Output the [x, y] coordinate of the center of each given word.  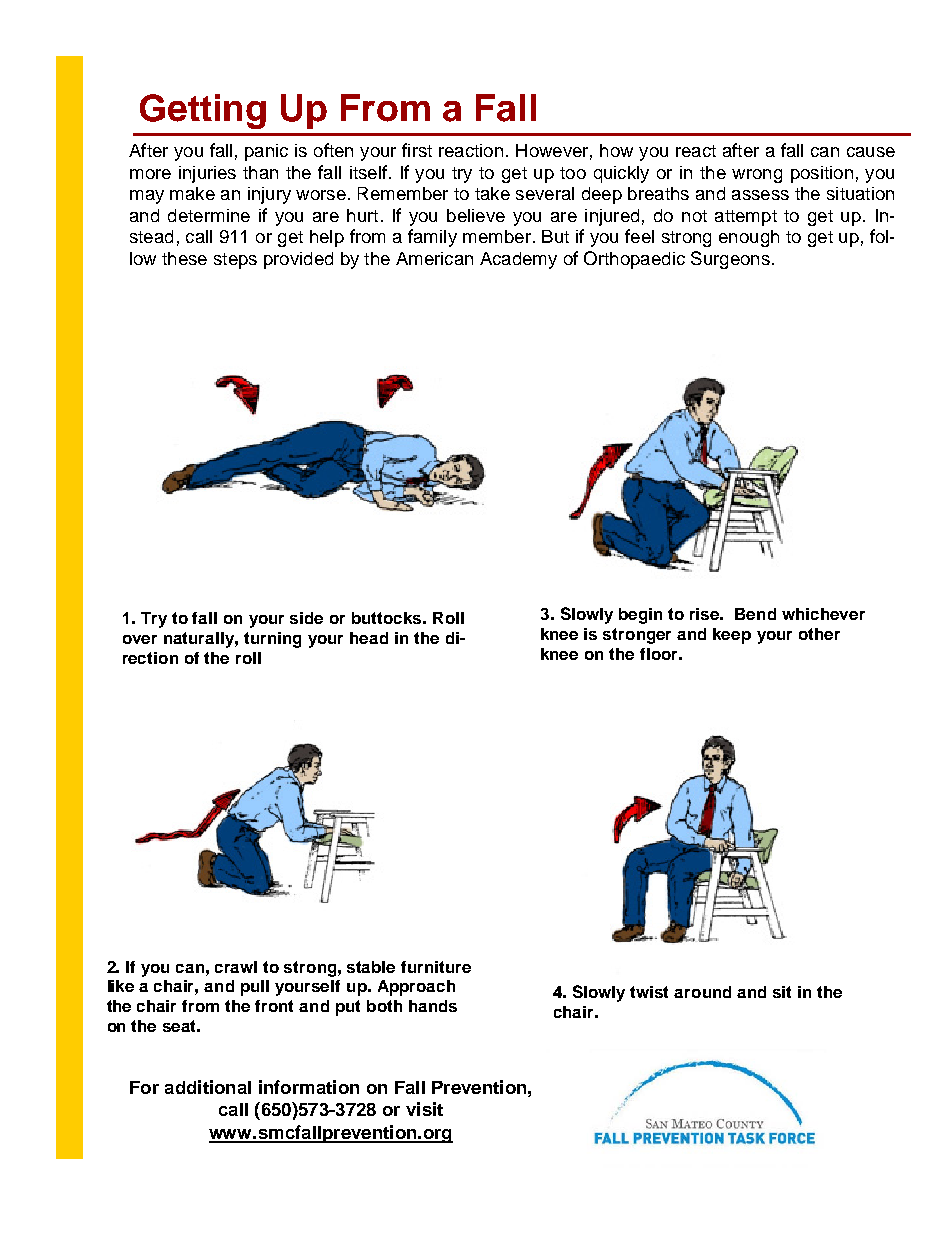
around [702, 992]
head [369, 638]
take [492, 193]
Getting [203, 111]
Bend [755, 614]
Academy [518, 260]
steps [235, 261]
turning [272, 640]
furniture [436, 967]
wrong [757, 176]
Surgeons [730, 260]
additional [208, 1087]
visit [424, 1109]
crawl [236, 967]
